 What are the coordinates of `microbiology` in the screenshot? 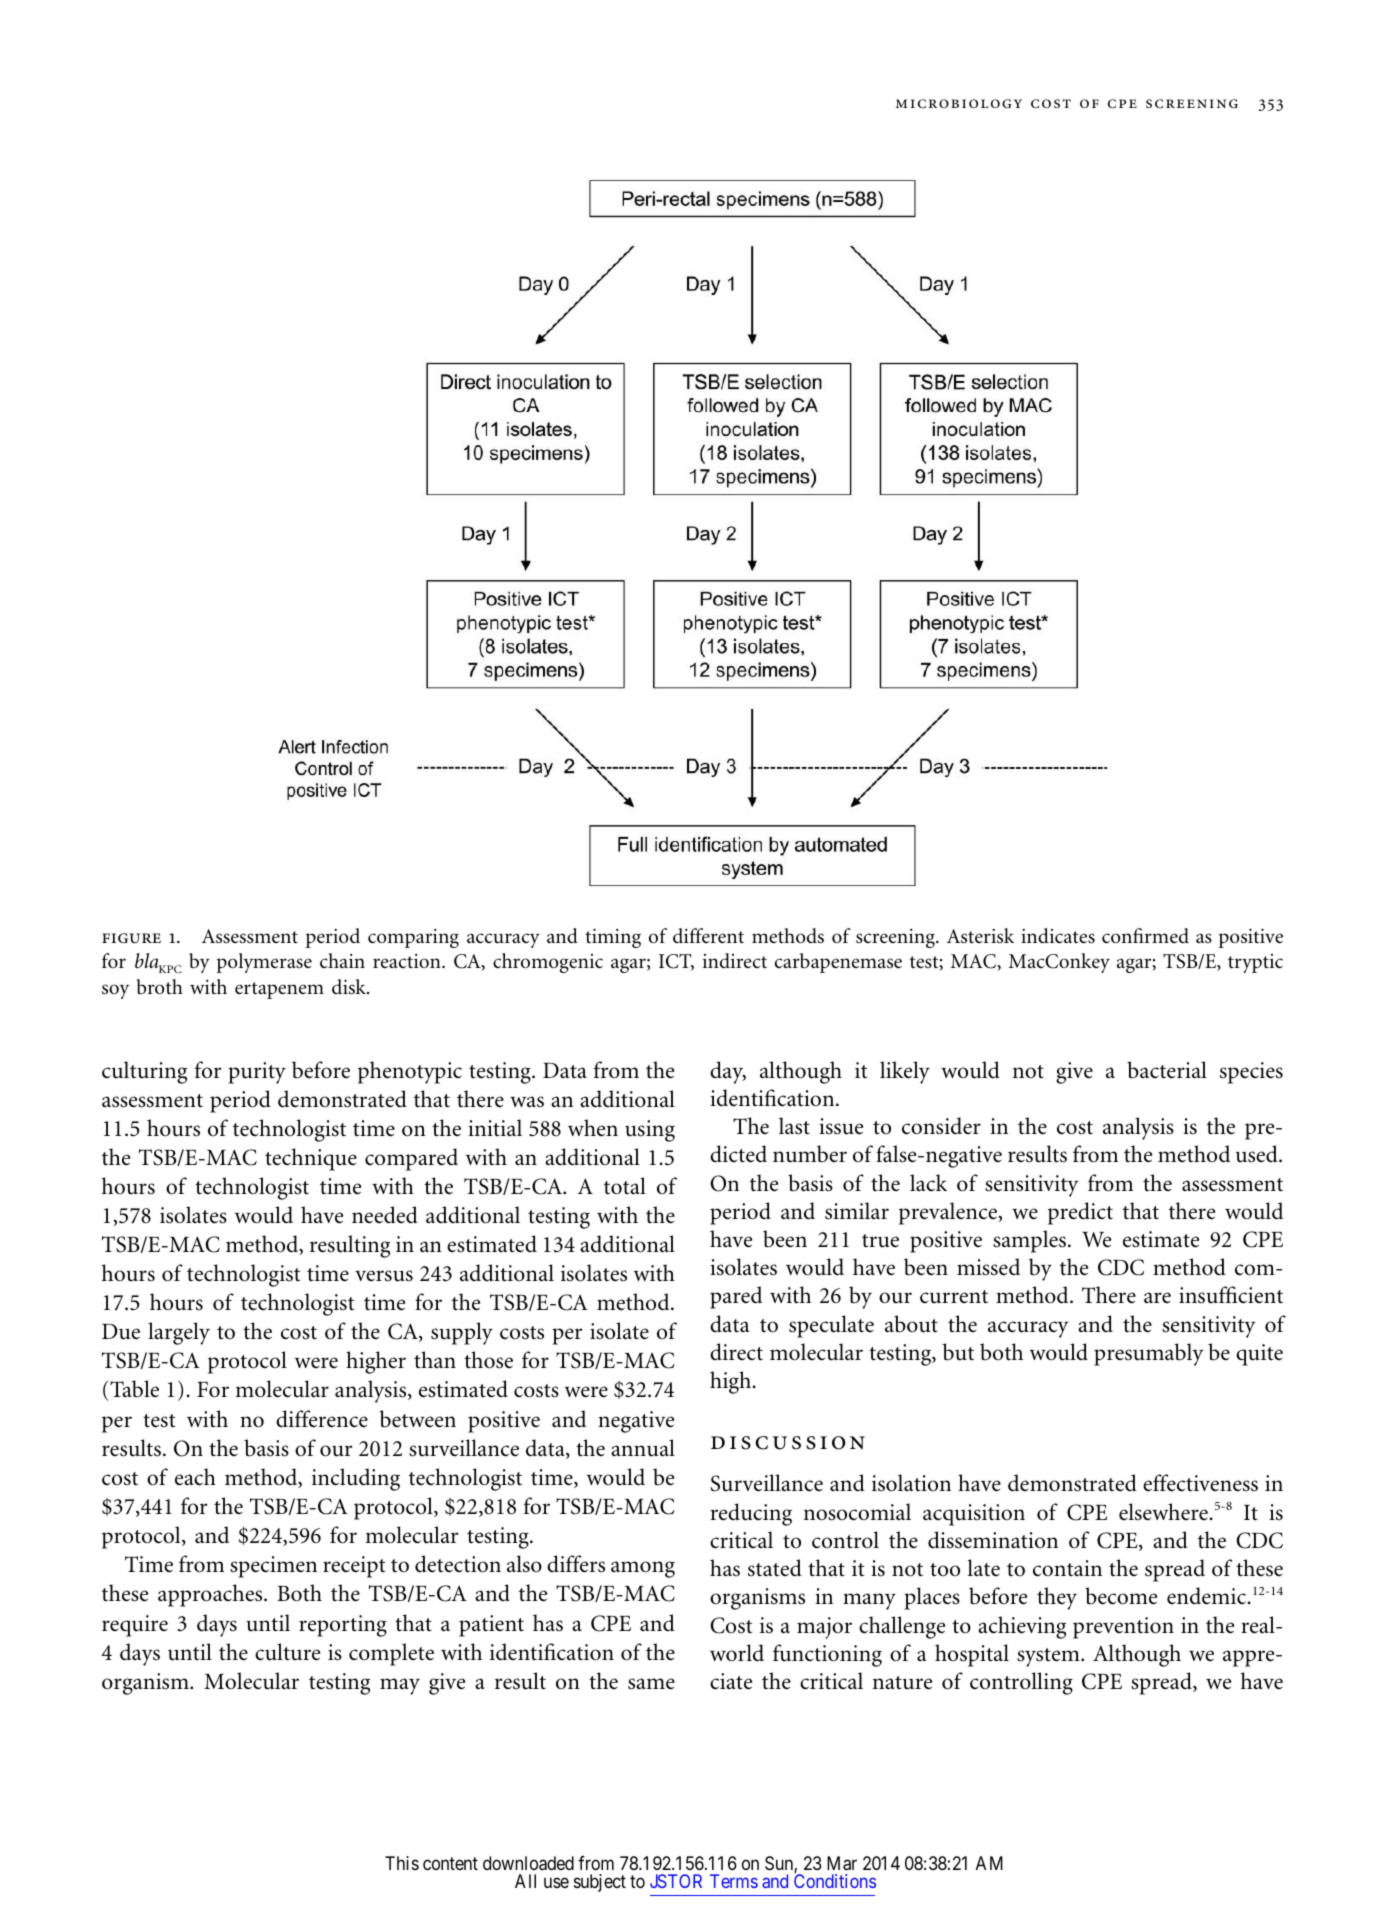 It's located at (959, 104).
